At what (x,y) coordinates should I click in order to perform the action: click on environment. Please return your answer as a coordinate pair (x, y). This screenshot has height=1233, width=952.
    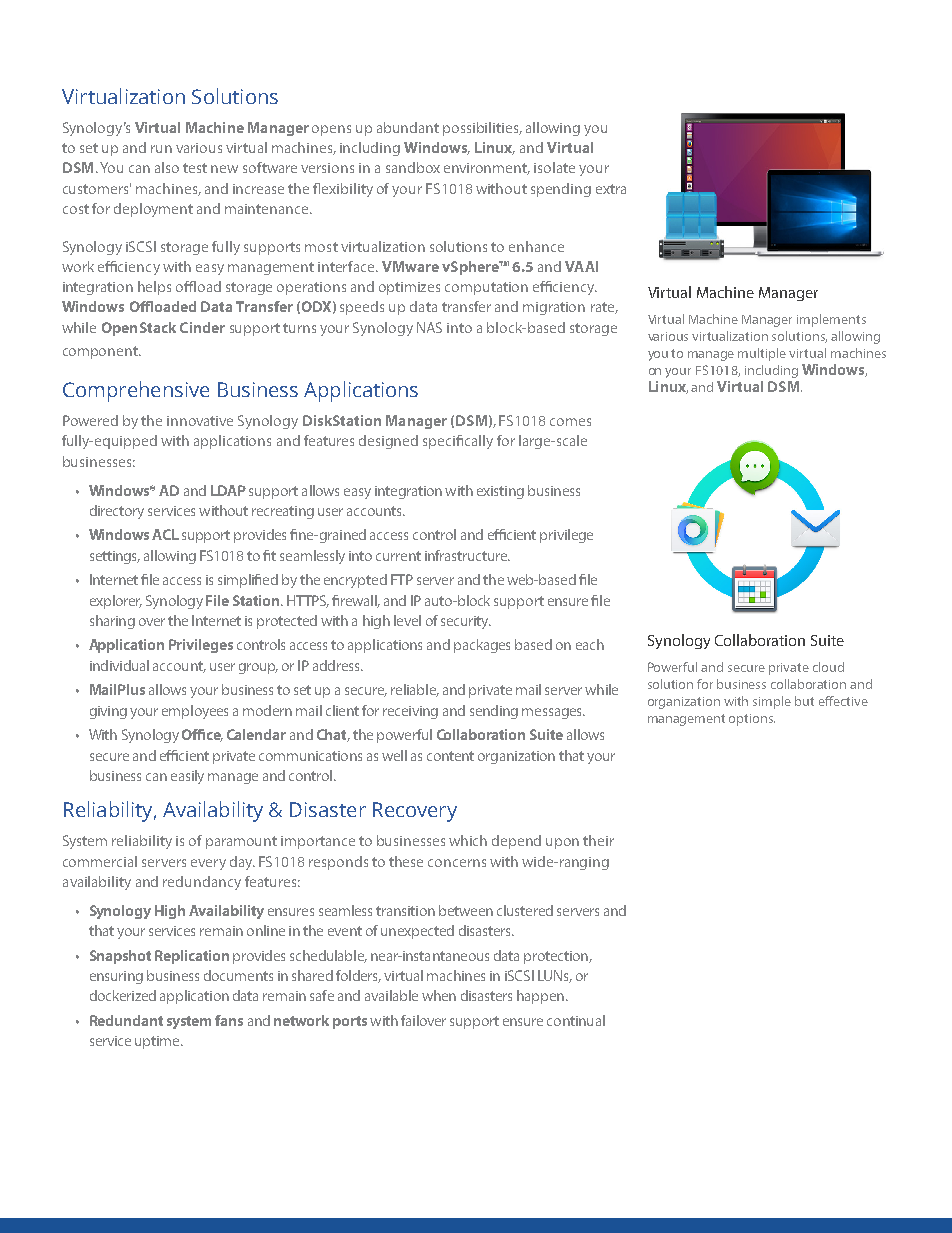
    Looking at the image, I should click on (487, 169).
